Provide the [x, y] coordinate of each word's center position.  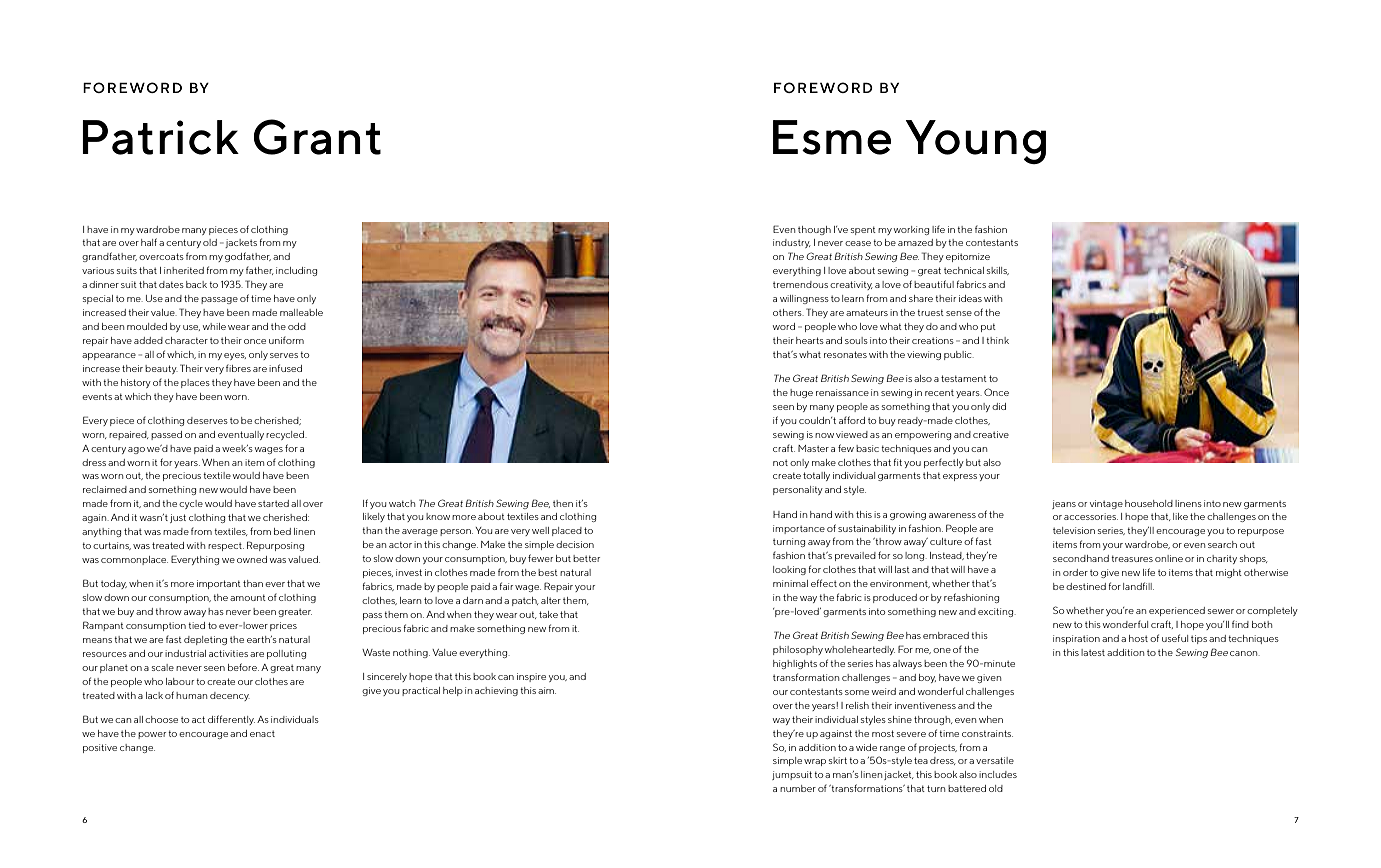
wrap [815, 762]
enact [262, 734]
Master [813, 448]
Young [975, 142]
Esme [832, 137]
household [1149, 503]
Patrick [160, 137]
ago [136, 450]
